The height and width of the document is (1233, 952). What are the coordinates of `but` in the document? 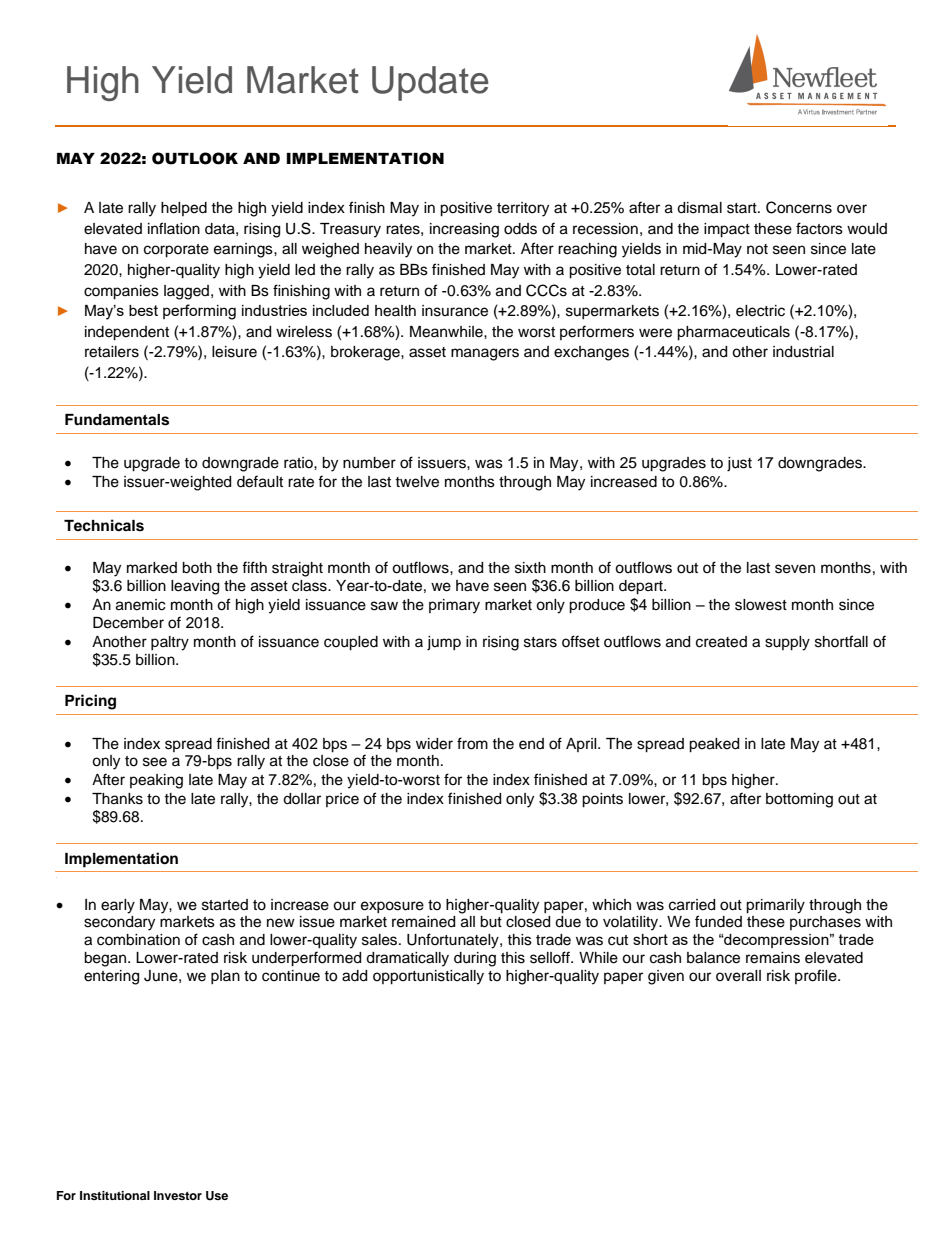 It's located at (491, 922).
